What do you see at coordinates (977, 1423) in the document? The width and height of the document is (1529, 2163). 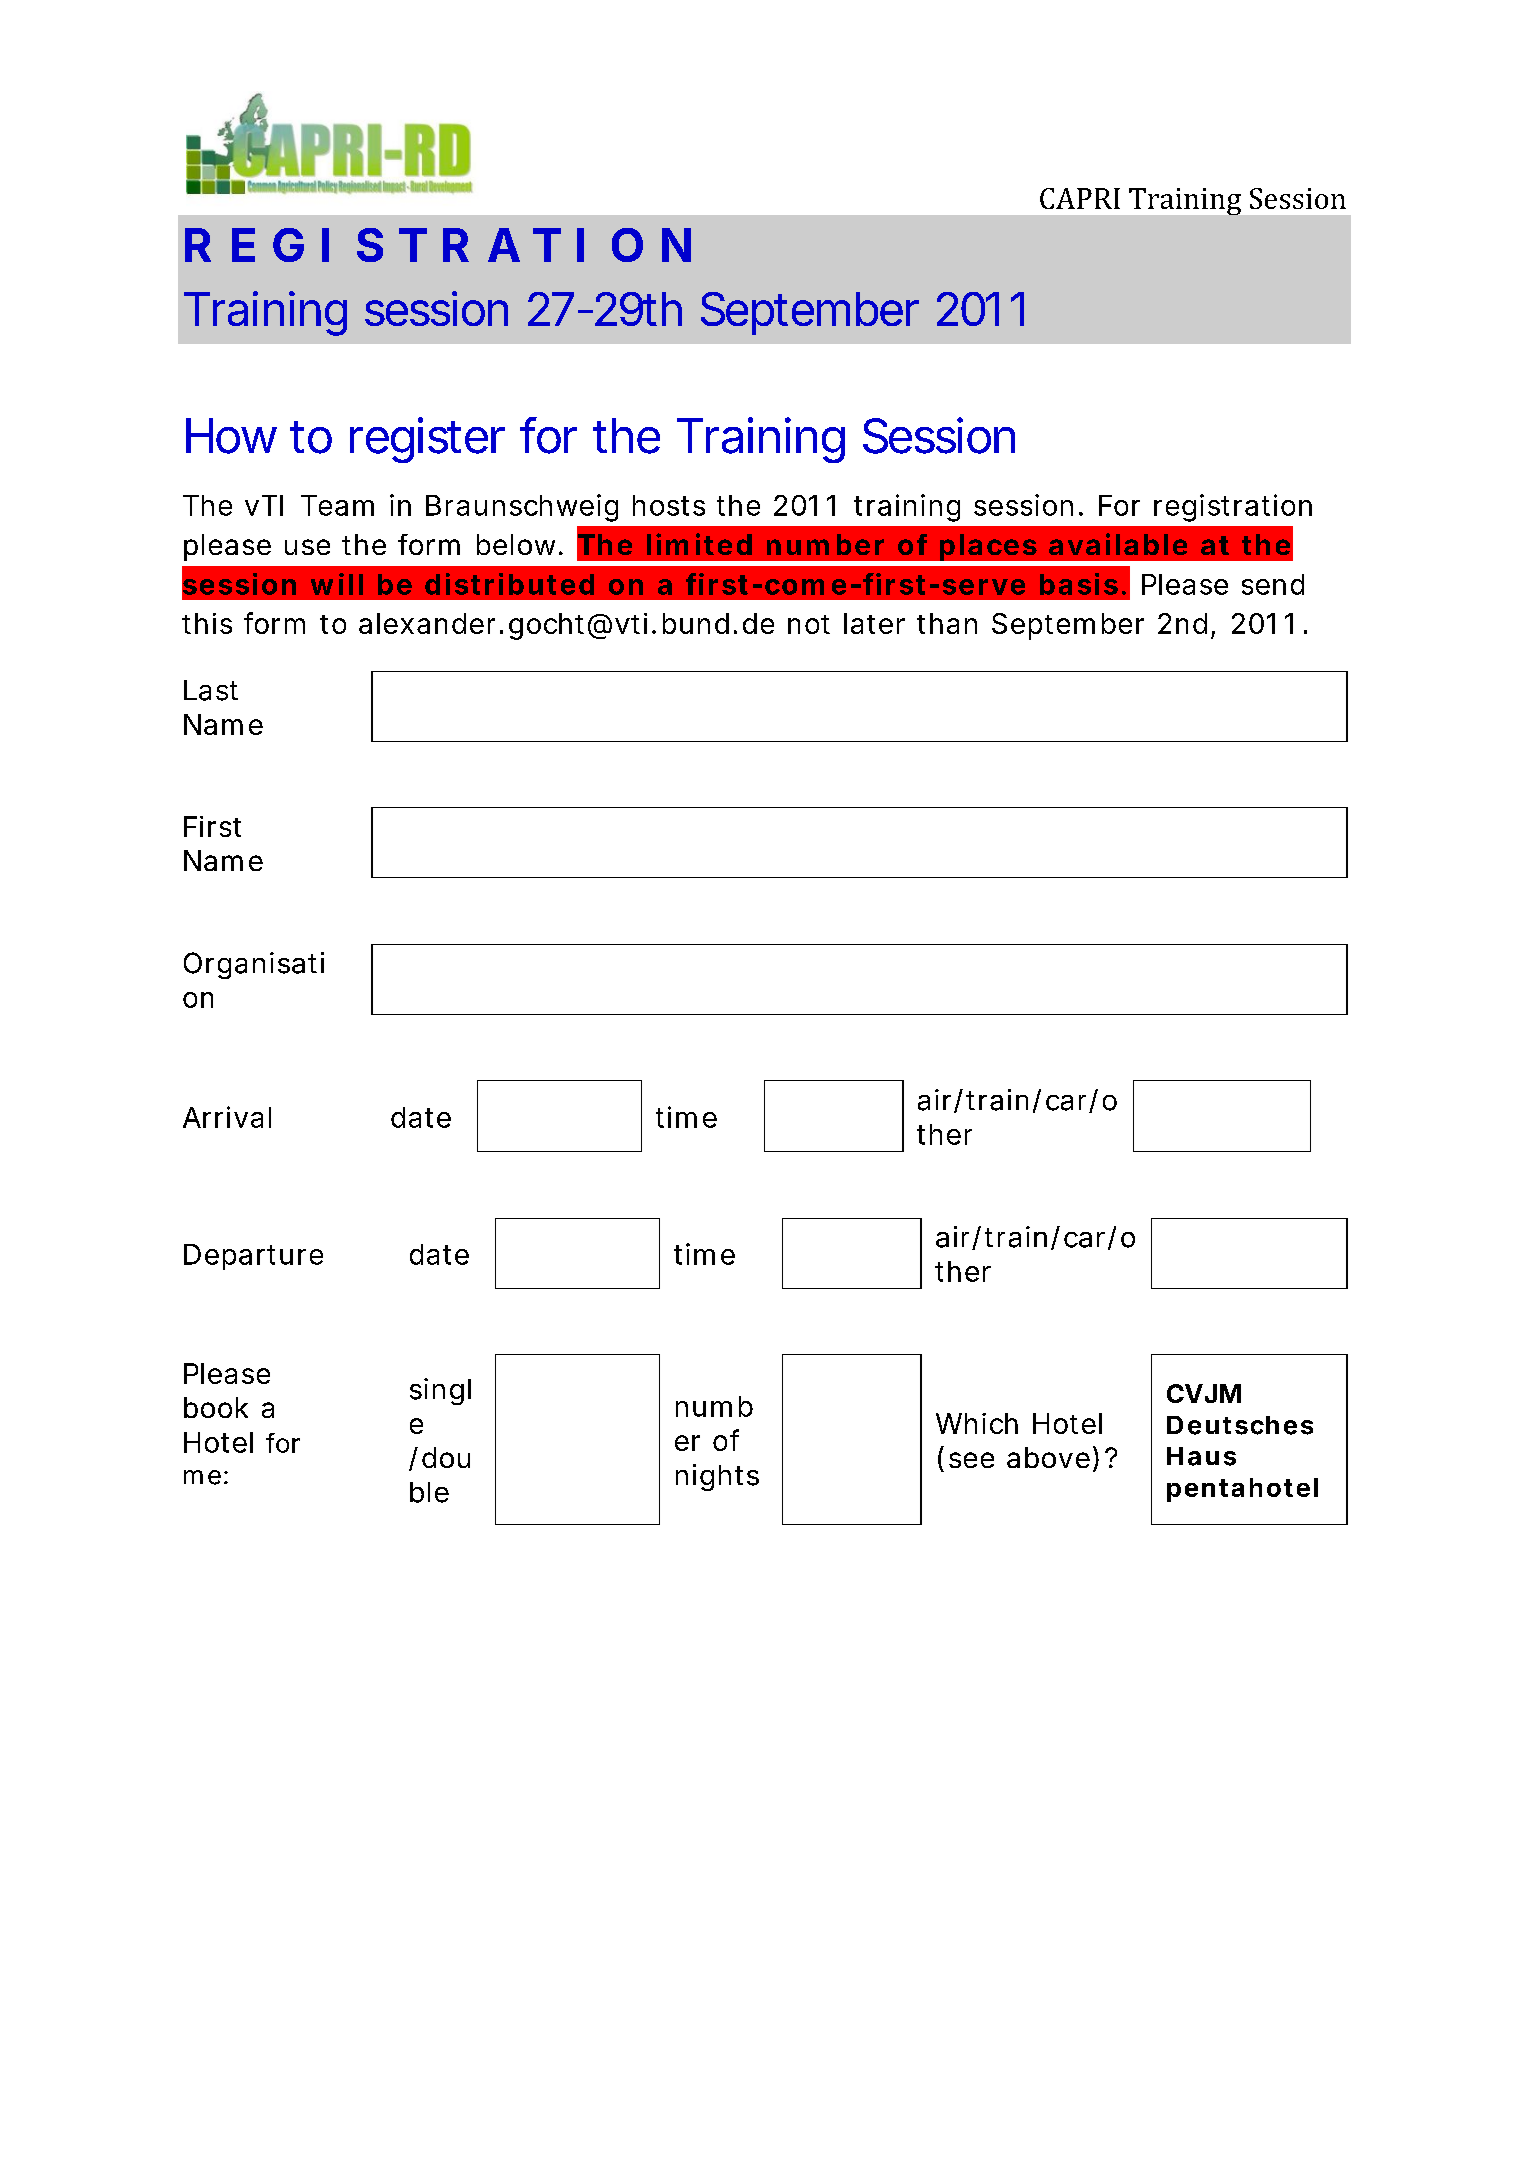 I see `Which` at bounding box center [977, 1423].
